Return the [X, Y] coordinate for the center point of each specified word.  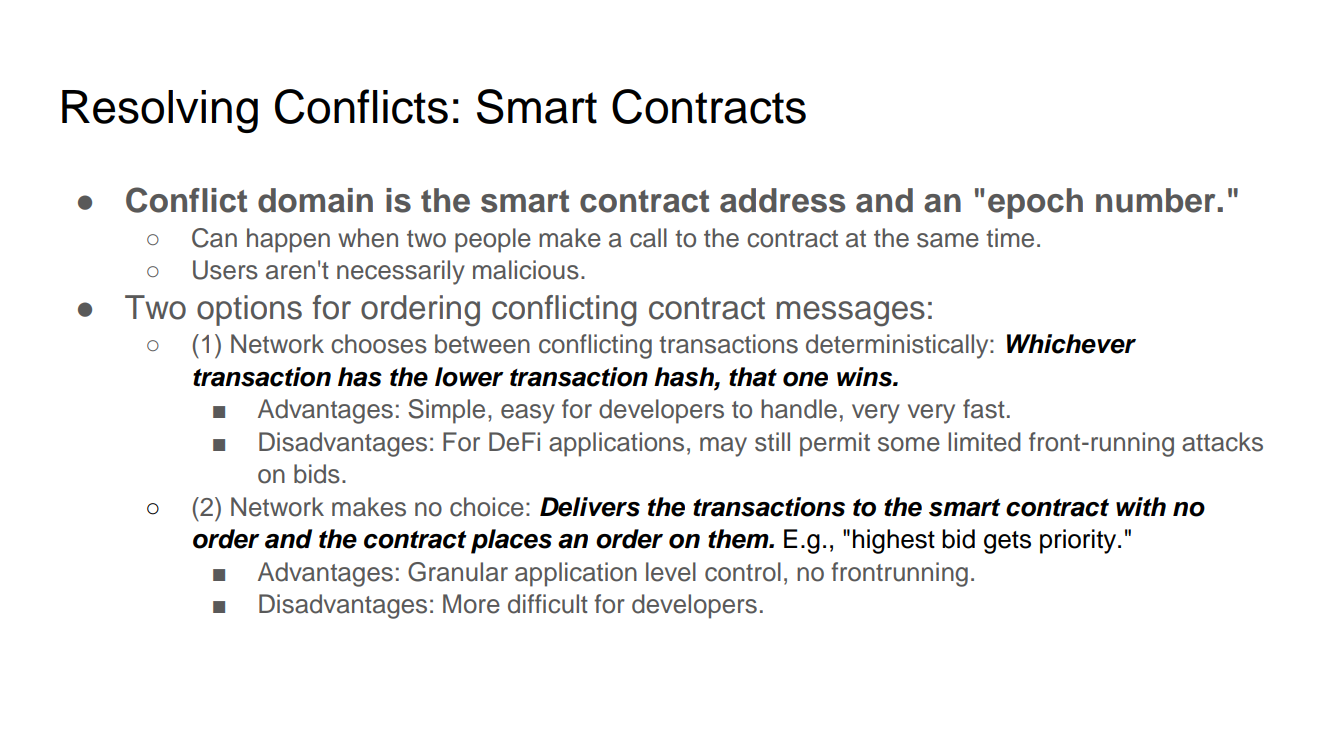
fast [984, 409]
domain [315, 200]
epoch [1035, 203]
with [1141, 506]
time [1010, 238]
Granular [458, 572]
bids [317, 474]
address [782, 200]
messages [851, 314]
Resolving [160, 111]
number [1155, 200]
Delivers [590, 507]
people [493, 240]
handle [799, 409]
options [249, 310]
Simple [446, 411]
